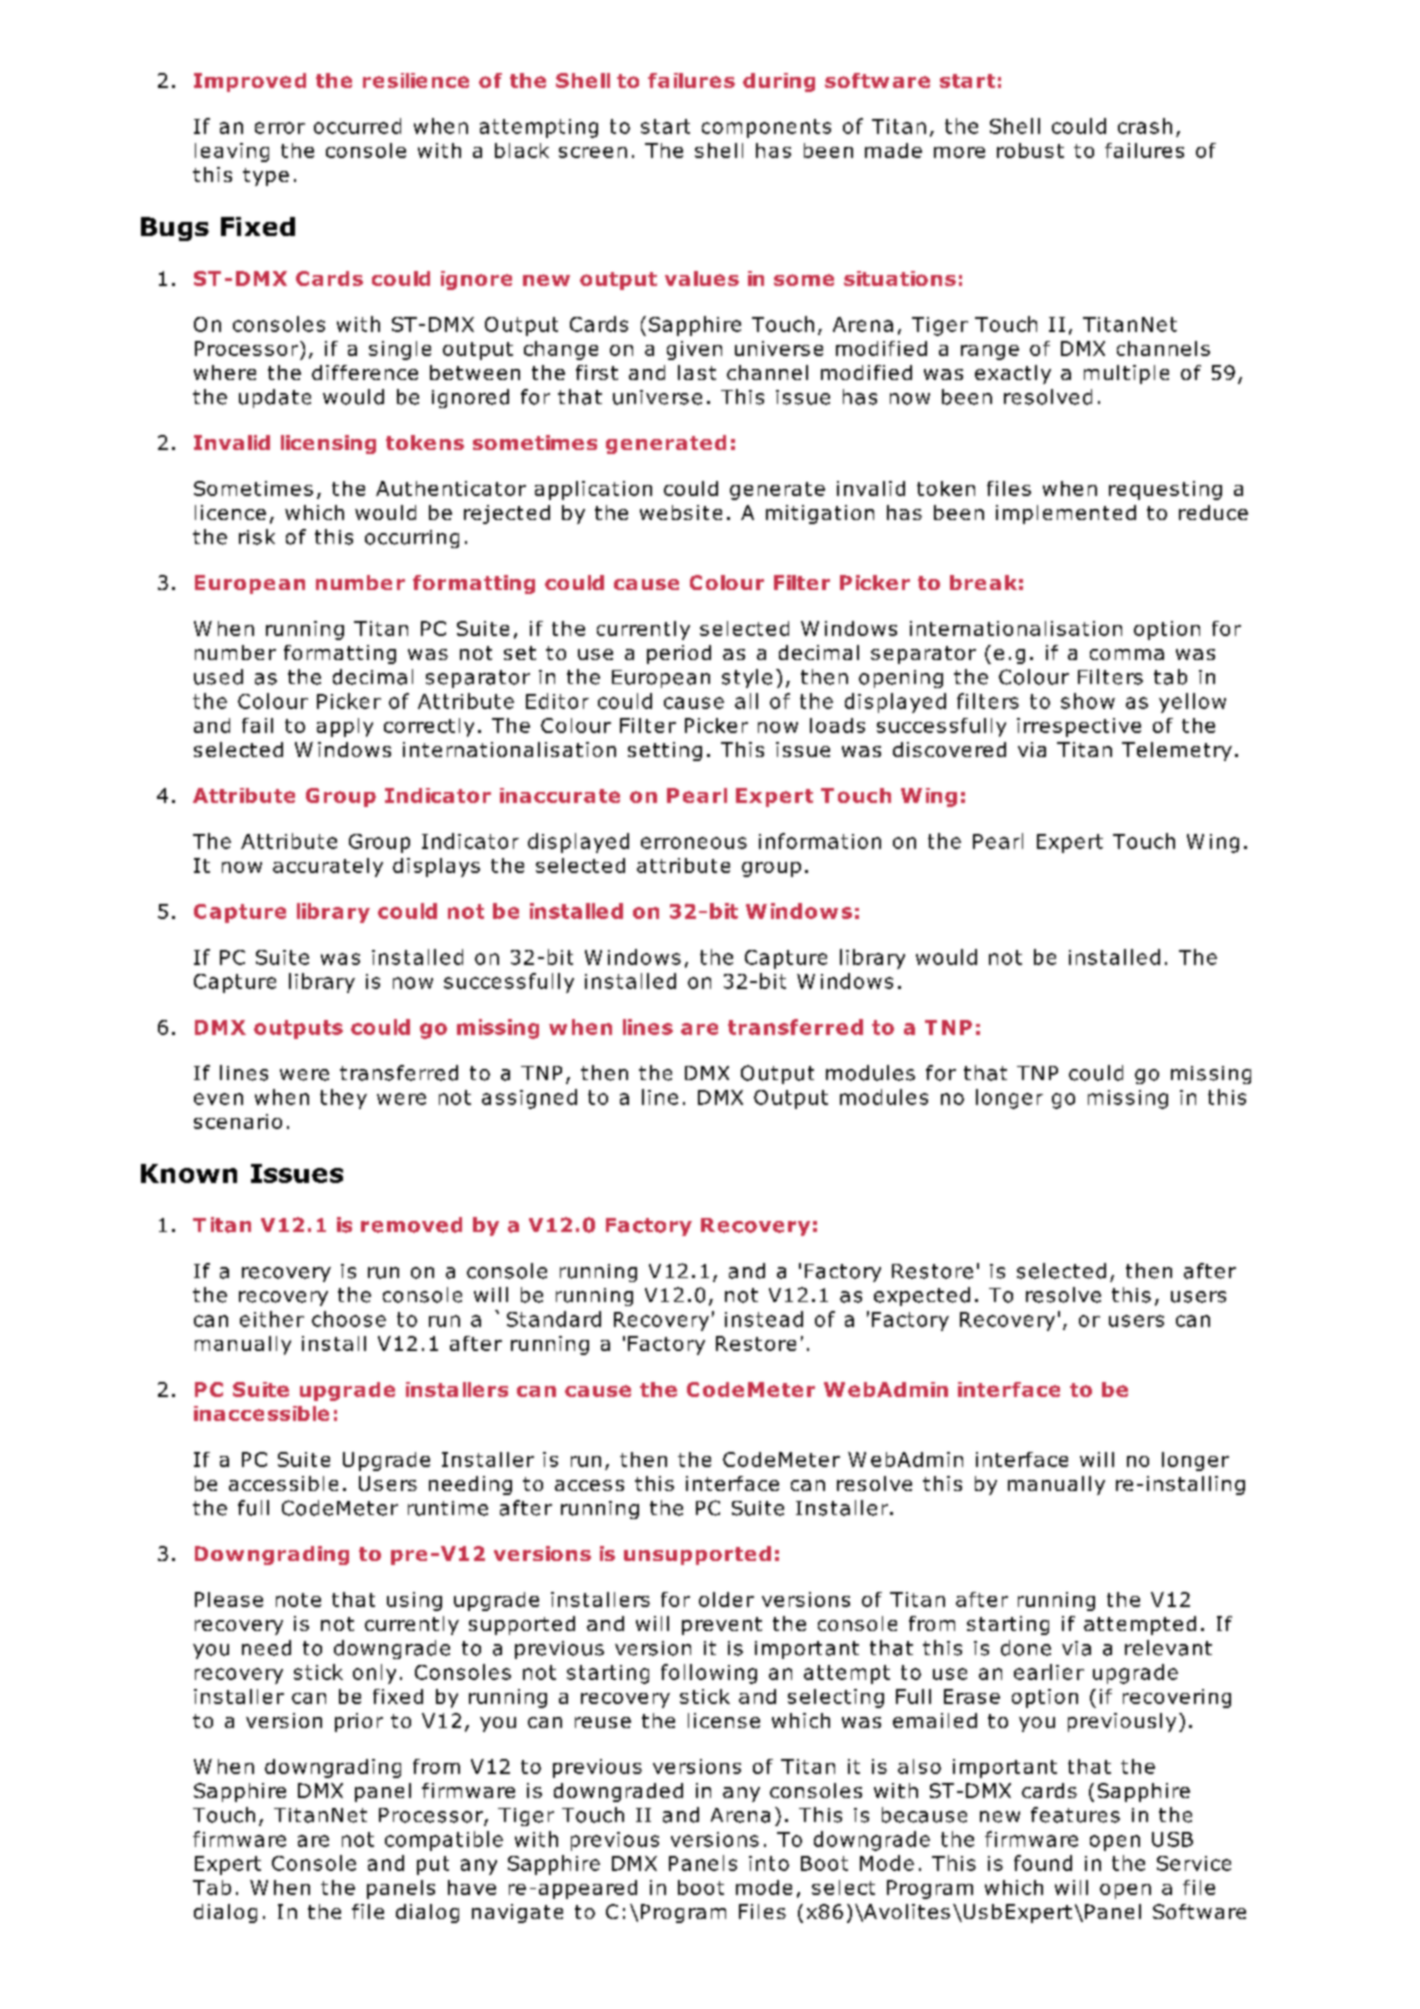 The width and height of the screenshot is (1420, 2009). What do you see at coordinates (694, 843) in the screenshot?
I see `erroneous` at bounding box center [694, 843].
